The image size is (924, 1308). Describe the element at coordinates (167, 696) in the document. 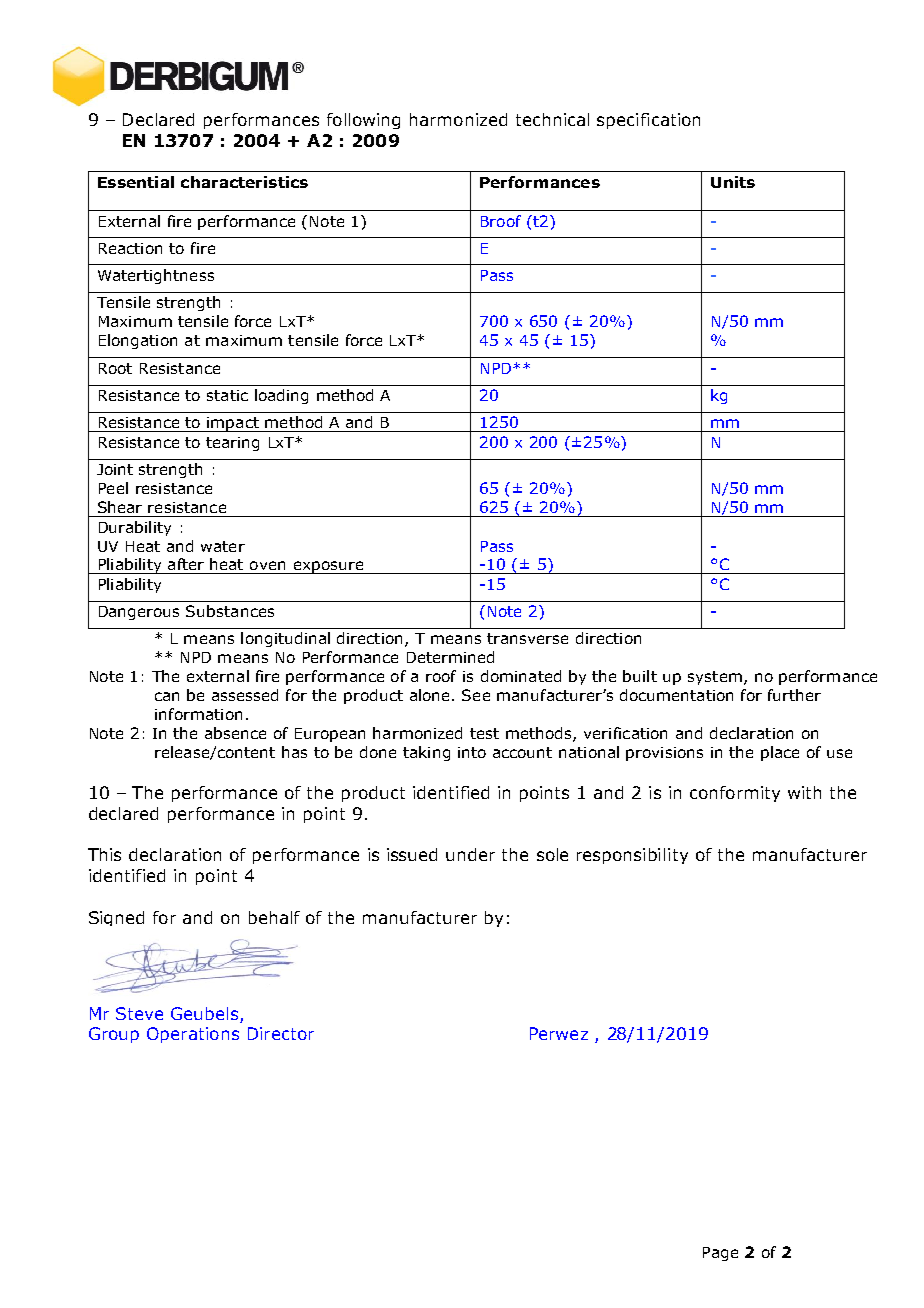

I see `can` at that location.
